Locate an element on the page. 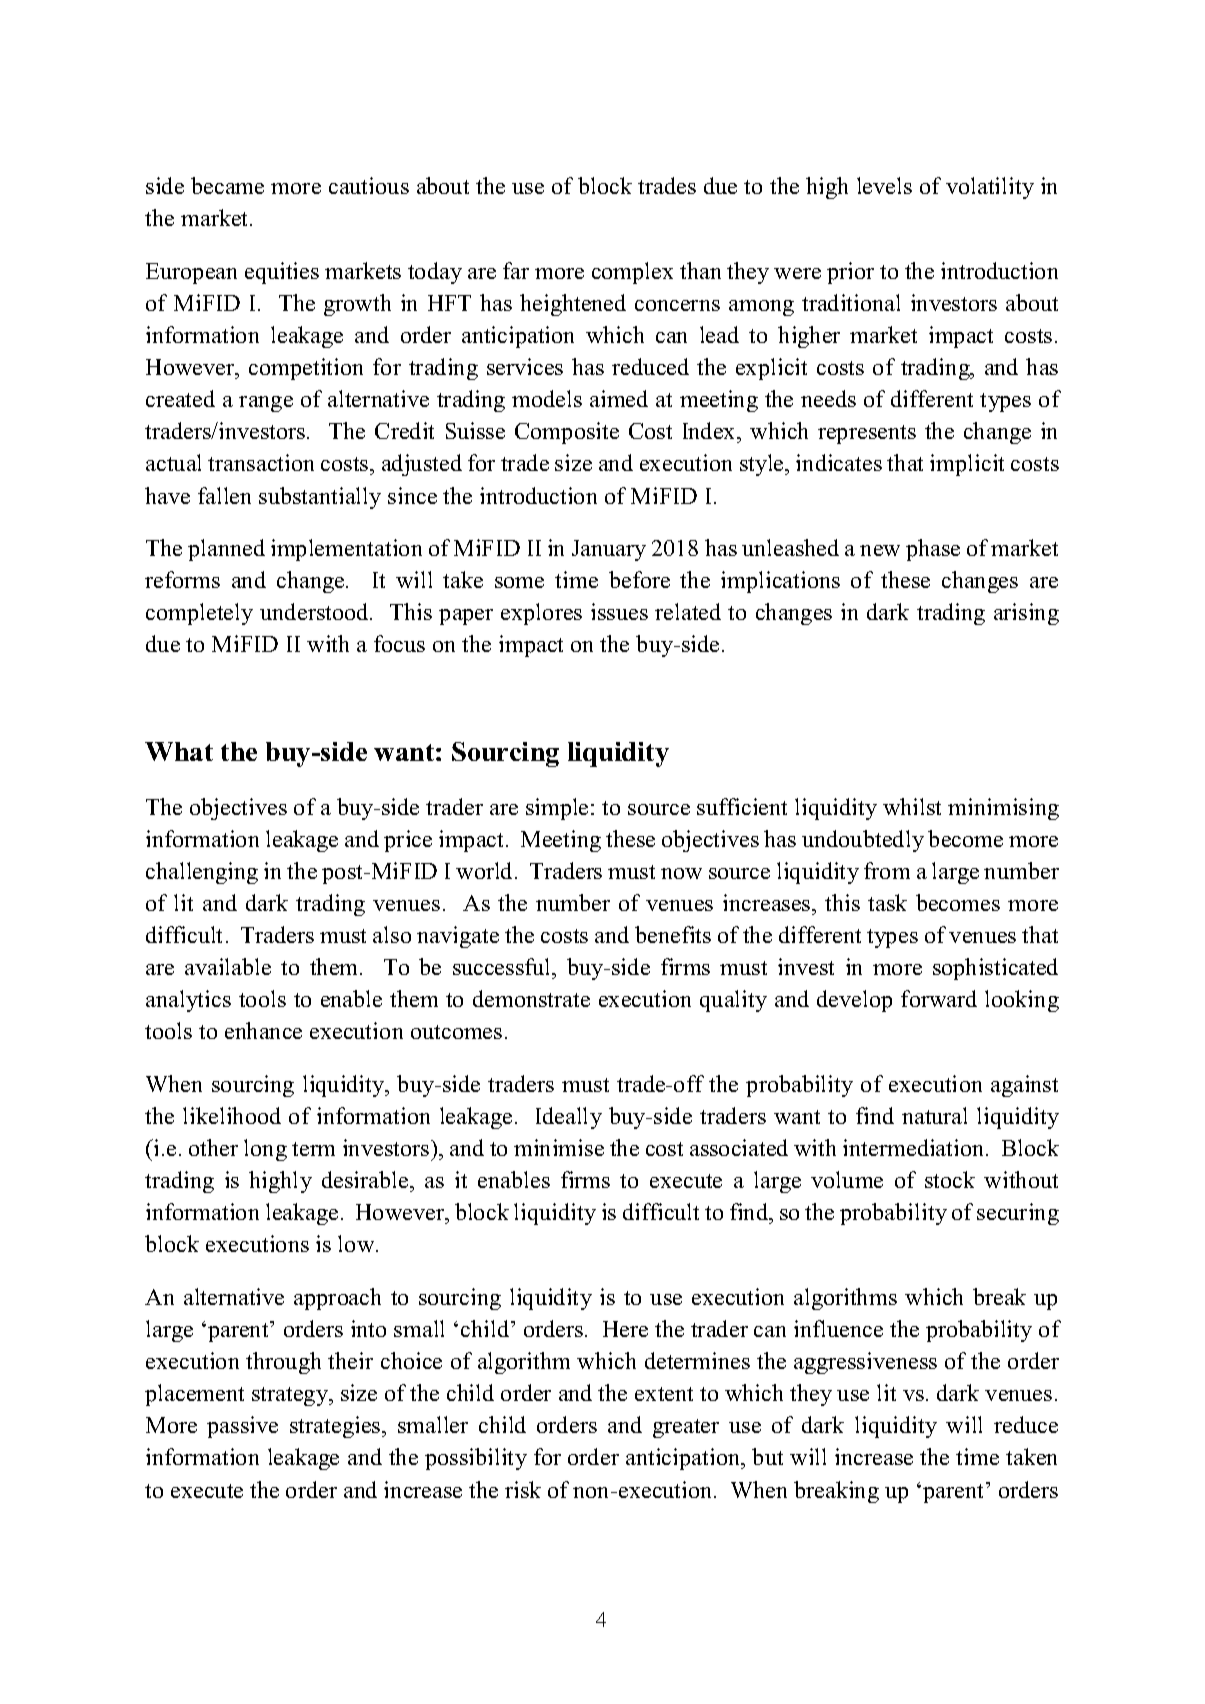  long is located at coordinates (265, 1150).
